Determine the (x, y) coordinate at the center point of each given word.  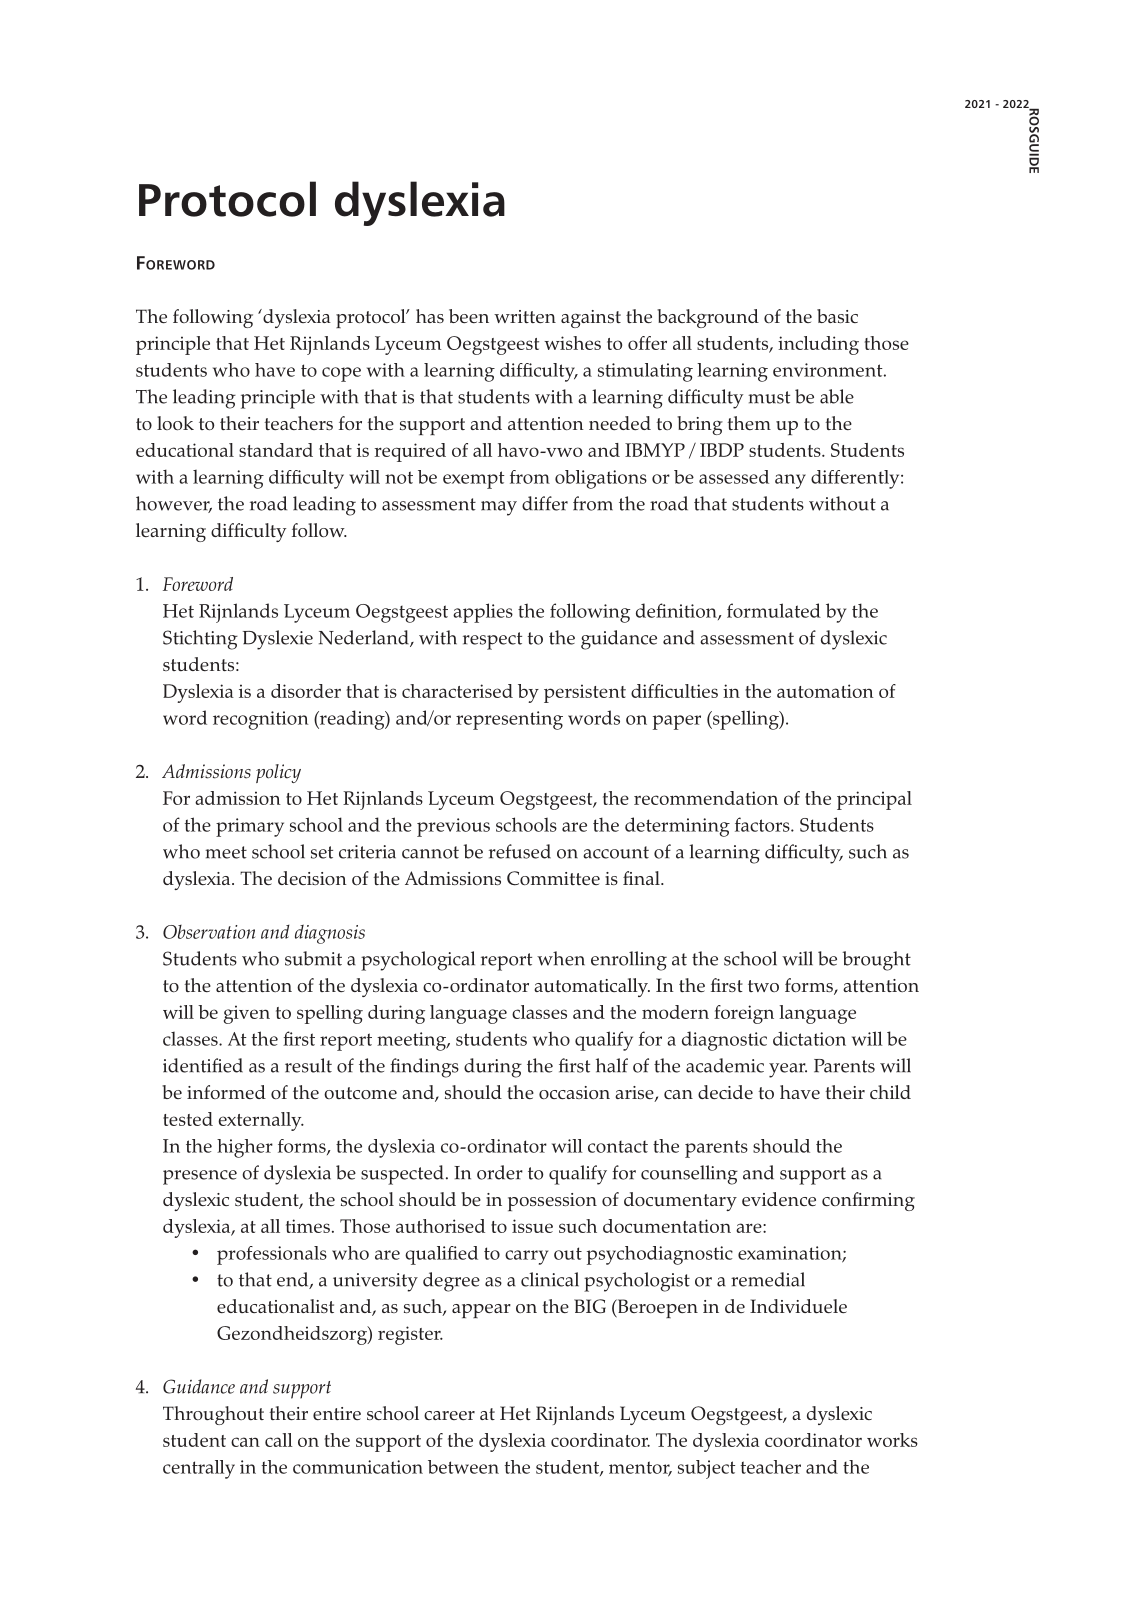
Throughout (213, 1415)
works (892, 1440)
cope (341, 374)
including (818, 345)
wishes (572, 343)
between (463, 1467)
